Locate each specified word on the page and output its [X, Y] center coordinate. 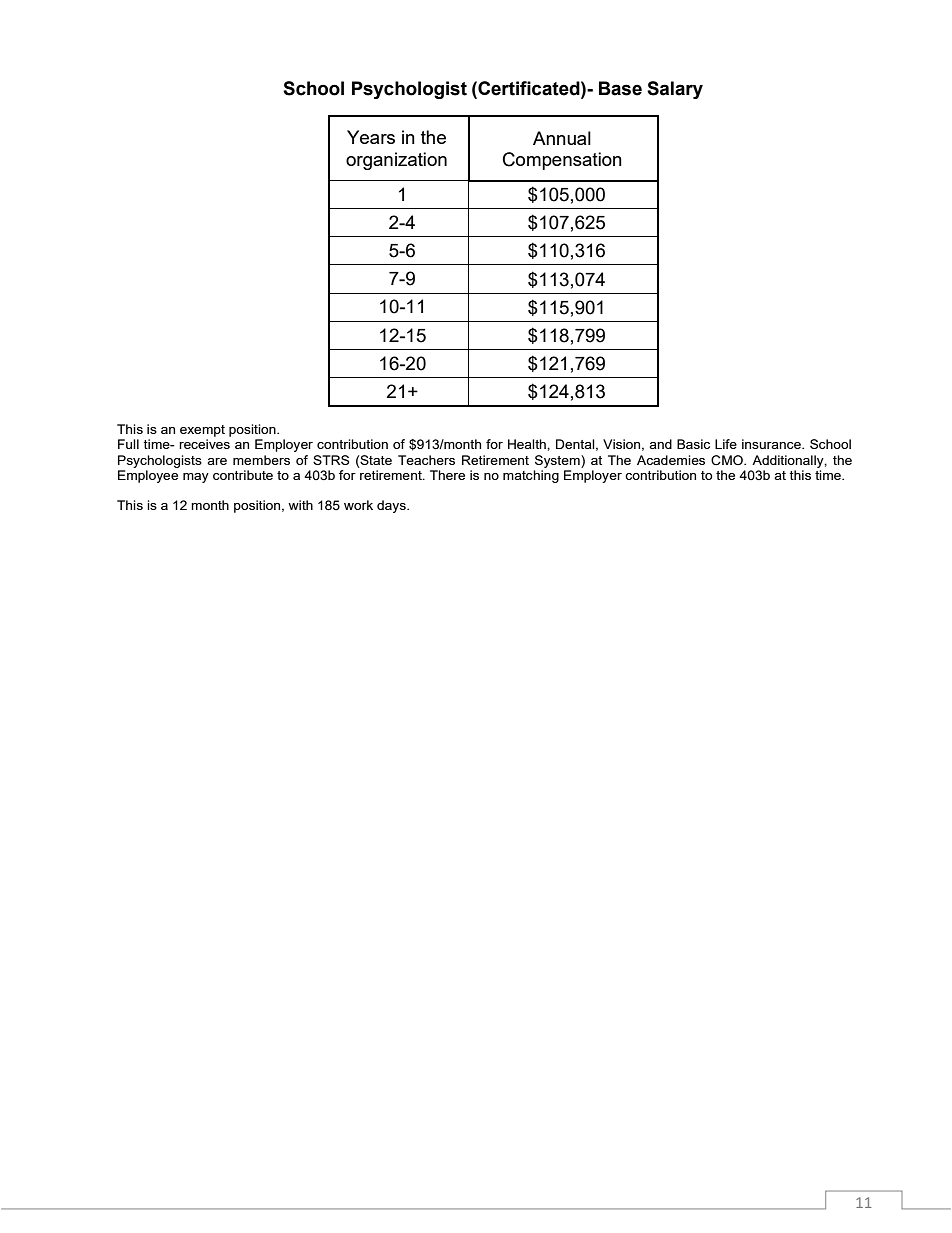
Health [528, 444]
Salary [675, 90]
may [196, 478]
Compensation [562, 161]
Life [726, 444]
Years [371, 137]
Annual [562, 138]
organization [396, 161]
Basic [693, 444]
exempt [202, 431]
